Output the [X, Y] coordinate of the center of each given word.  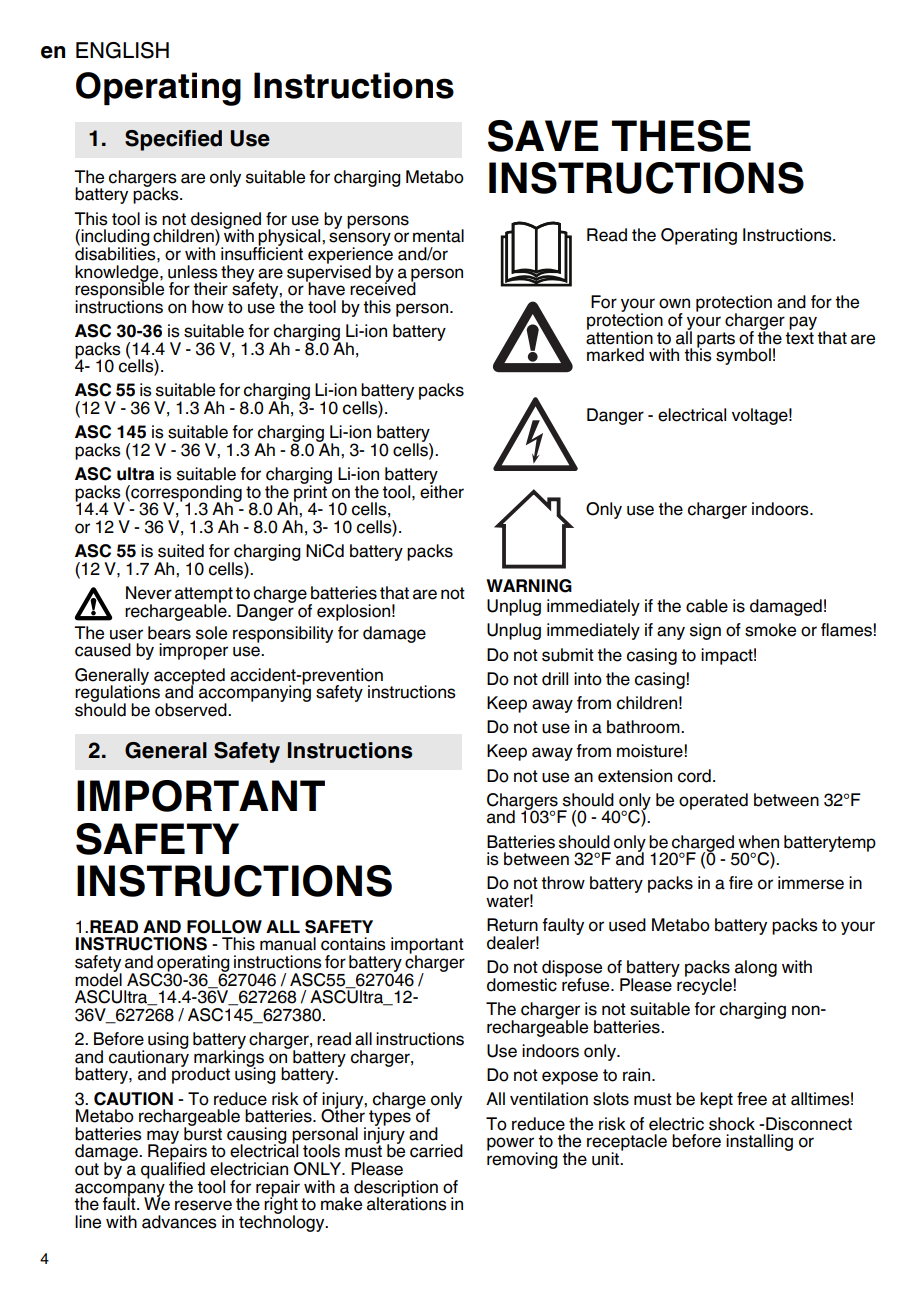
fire [741, 883]
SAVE [543, 136]
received [383, 288]
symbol [743, 356]
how [208, 307]
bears [169, 633]
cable [707, 606]
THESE [681, 136]
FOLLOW [224, 927]
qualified [173, 1170]
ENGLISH [122, 50]
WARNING [529, 586]
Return [512, 925]
